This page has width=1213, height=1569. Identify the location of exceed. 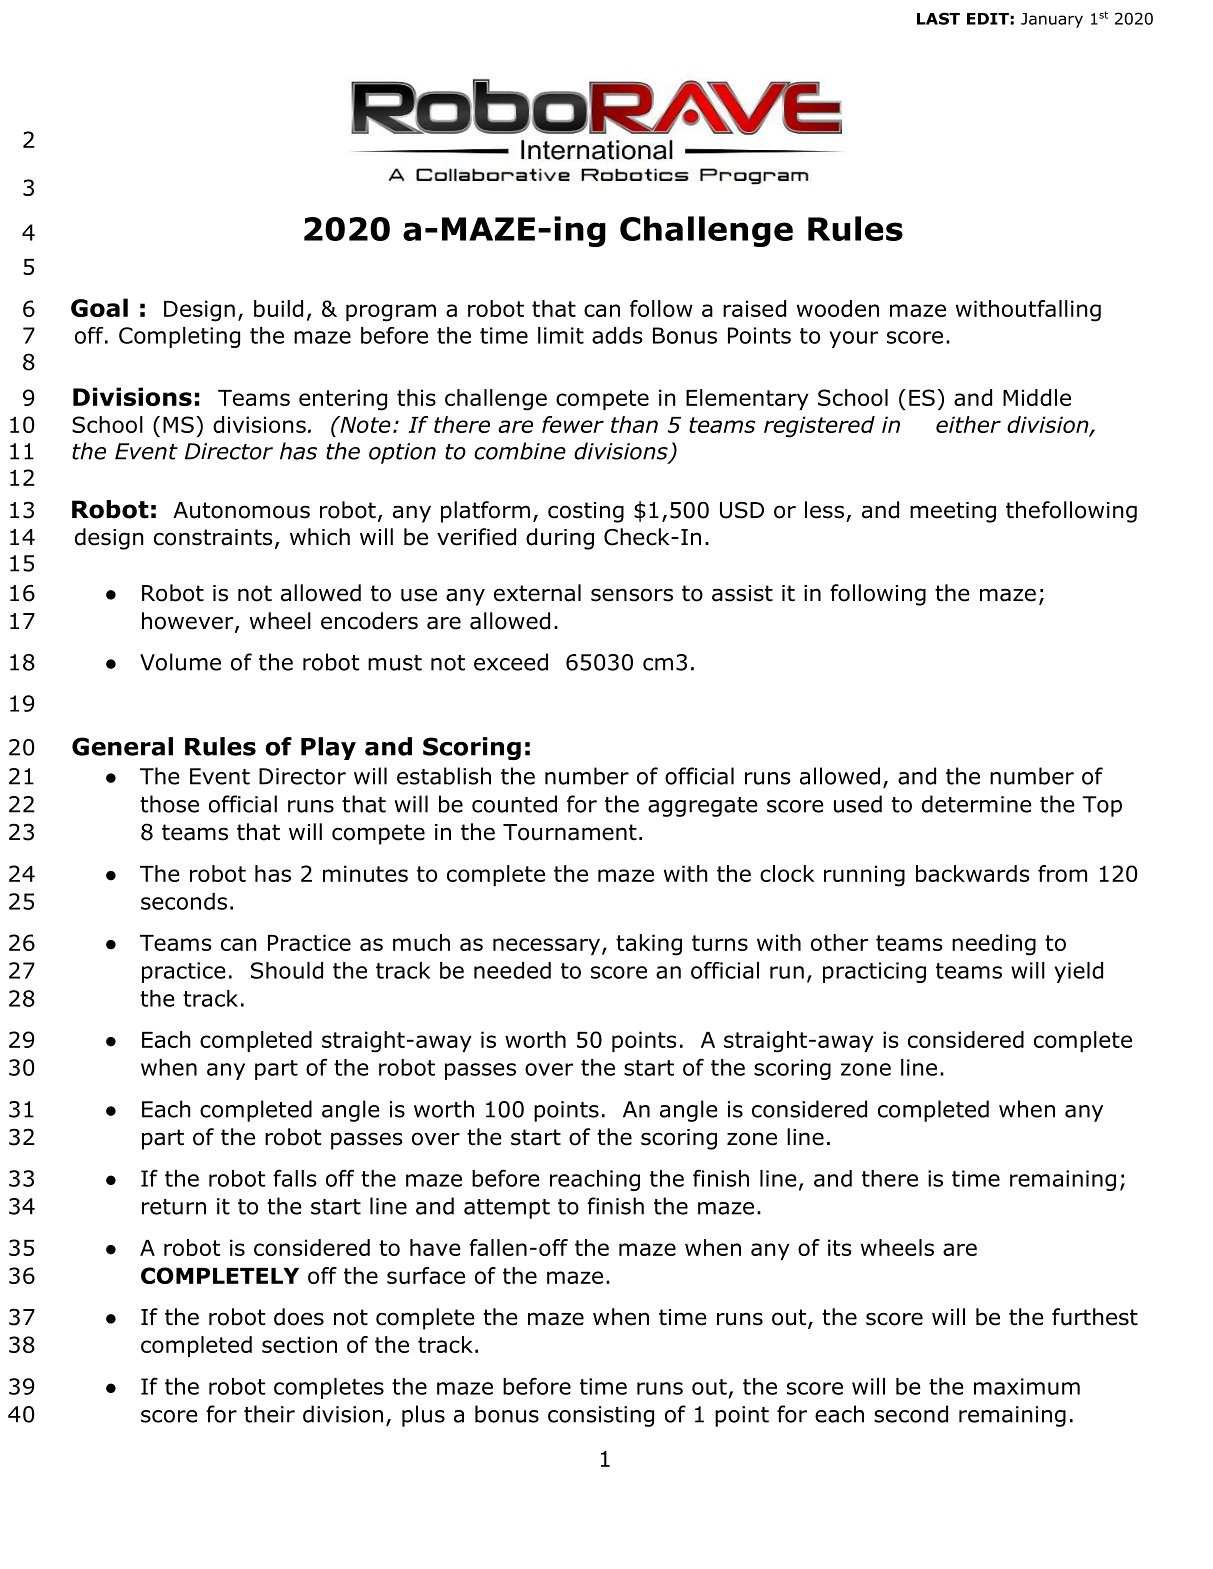
(511, 662).
